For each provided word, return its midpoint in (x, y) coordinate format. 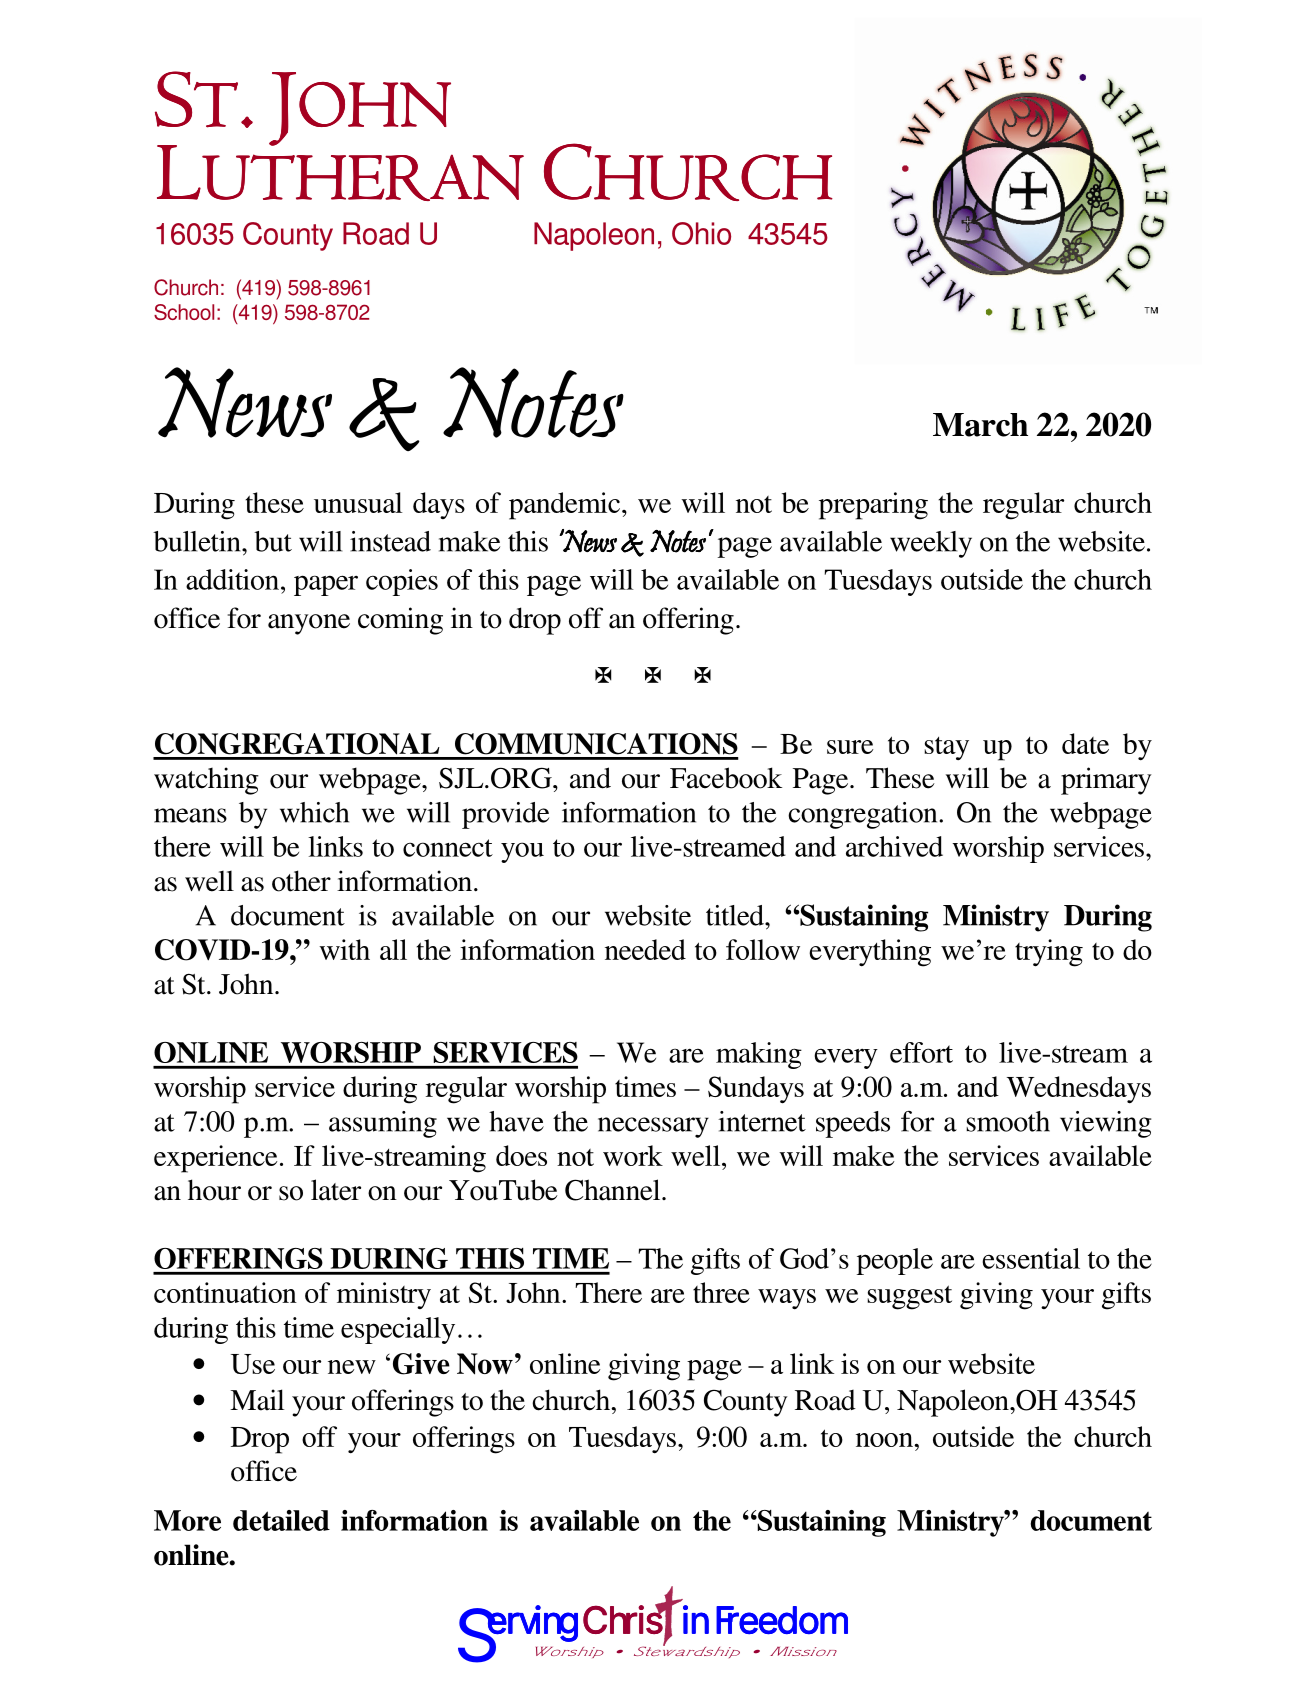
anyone (309, 624)
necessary (653, 1127)
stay (946, 748)
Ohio (701, 233)
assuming (383, 1124)
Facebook (726, 778)
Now (485, 1364)
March (980, 425)
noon (885, 1440)
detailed (281, 1520)
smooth (1008, 1121)
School (184, 312)
